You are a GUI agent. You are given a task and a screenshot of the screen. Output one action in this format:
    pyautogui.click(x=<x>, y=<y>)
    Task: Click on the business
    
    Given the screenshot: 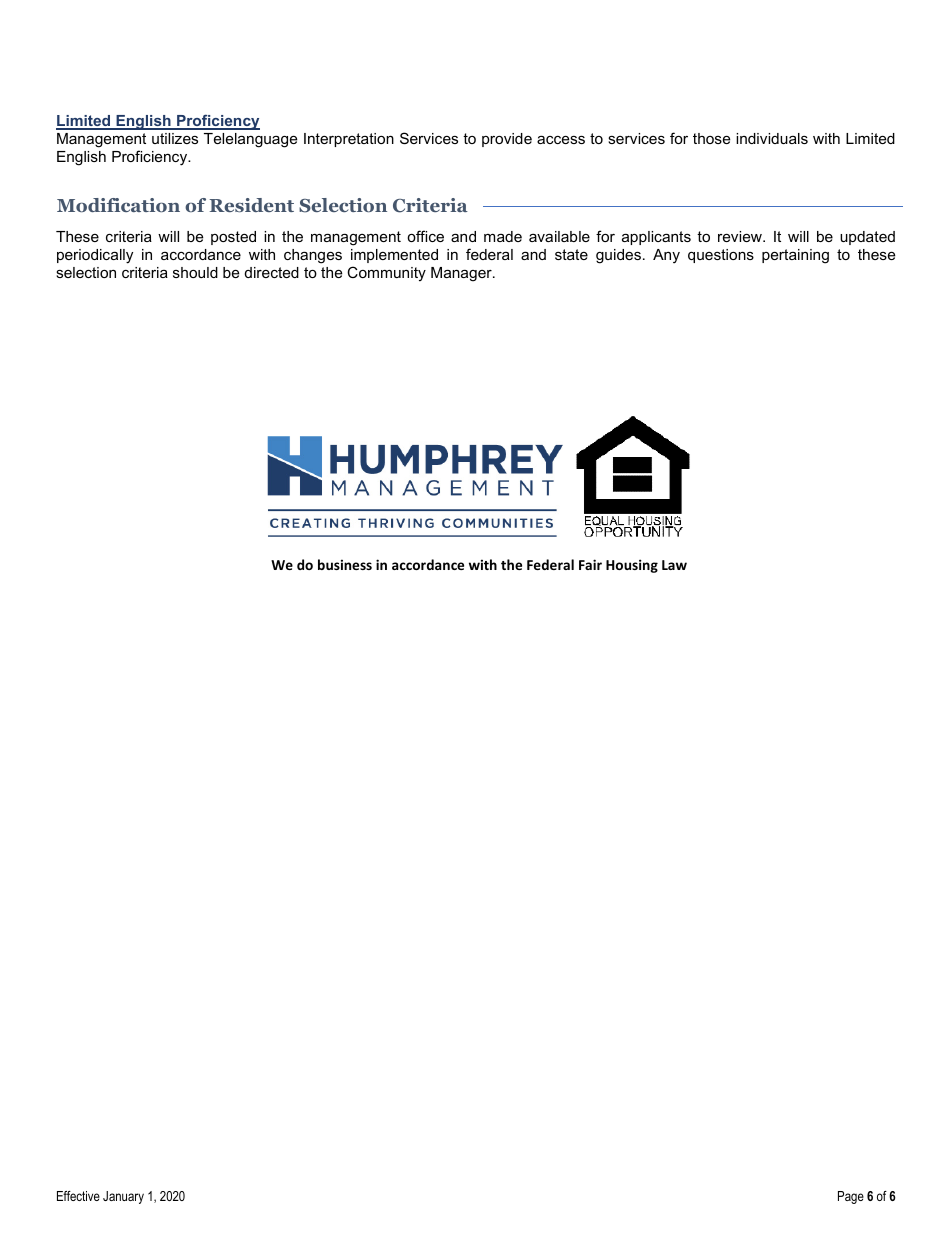 What is the action you would take?
    pyautogui.click(x=345, y=564)
